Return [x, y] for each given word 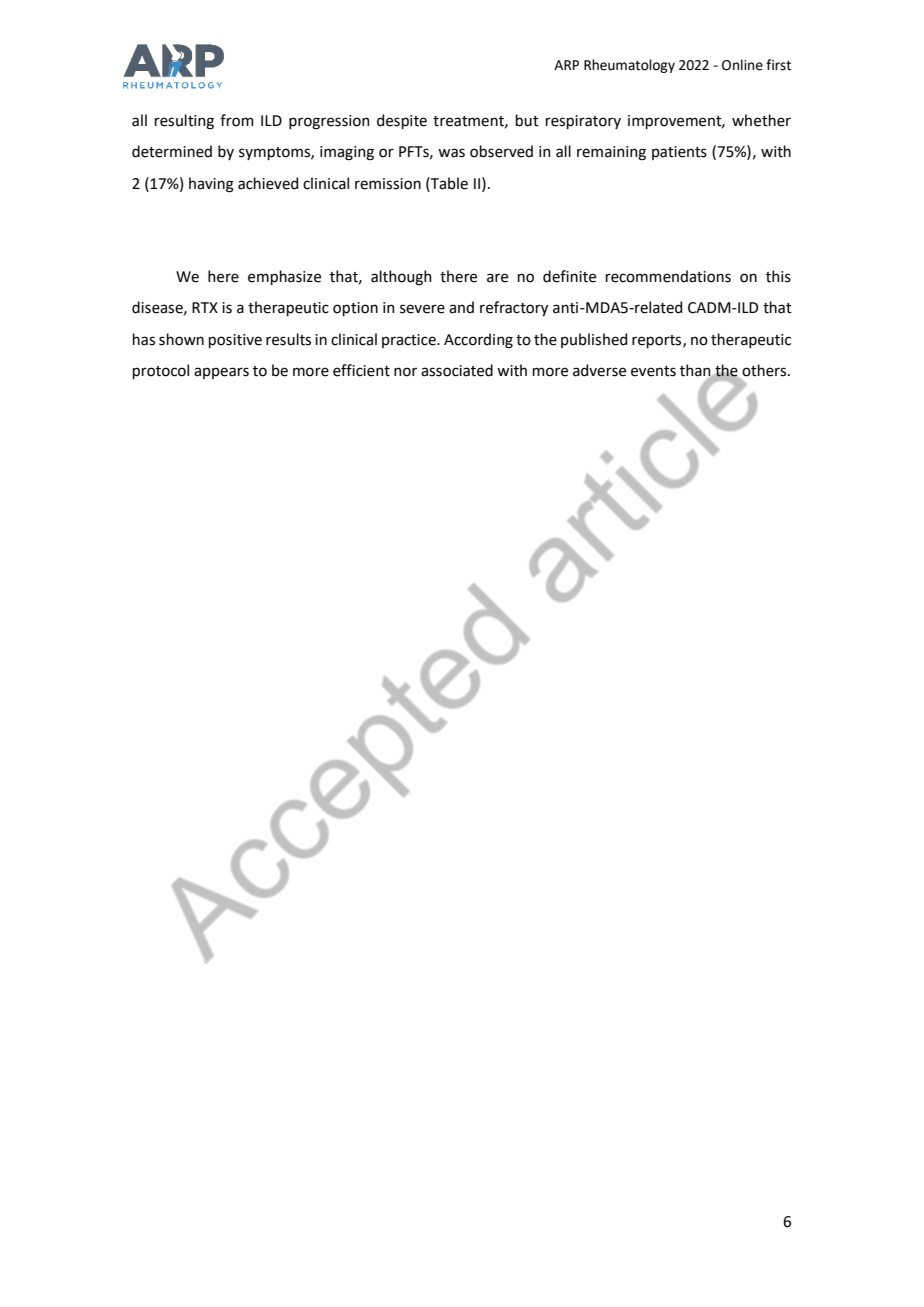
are [497, 278]
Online [742, 65]
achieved [268, 183]
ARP [566, 65]
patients [679, 153]
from [237, 120]
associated [457, 370]
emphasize [284, 277]
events [653, 371]
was [451, 153]
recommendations [668, 276]
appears [221, 373]
